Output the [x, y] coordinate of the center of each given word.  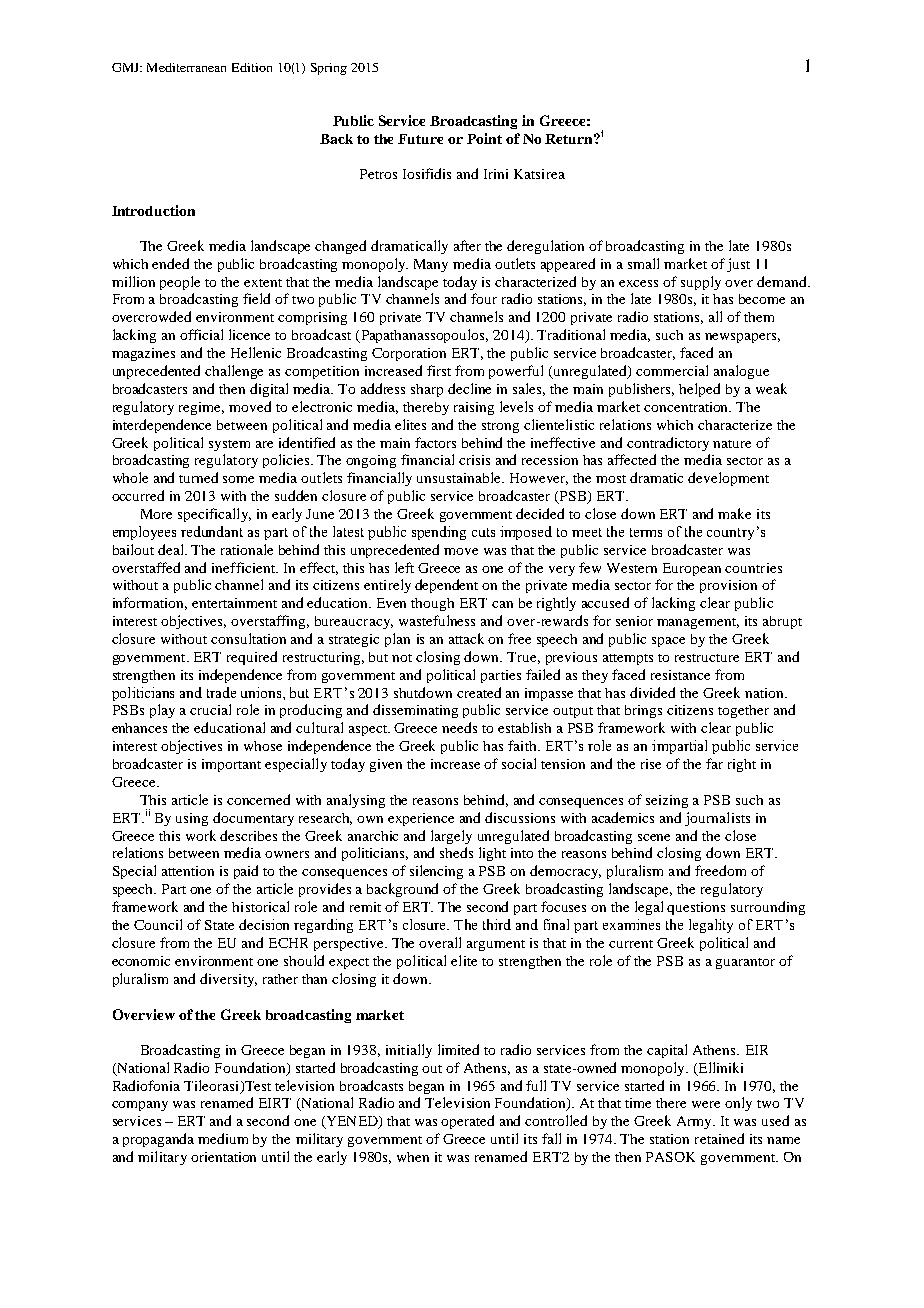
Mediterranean [186, 67]
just [738, 265]
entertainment [234, 603]
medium [223, 1138]
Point [484, 138]
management [698, 623]
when [413, 1157]
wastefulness [437, 620]
